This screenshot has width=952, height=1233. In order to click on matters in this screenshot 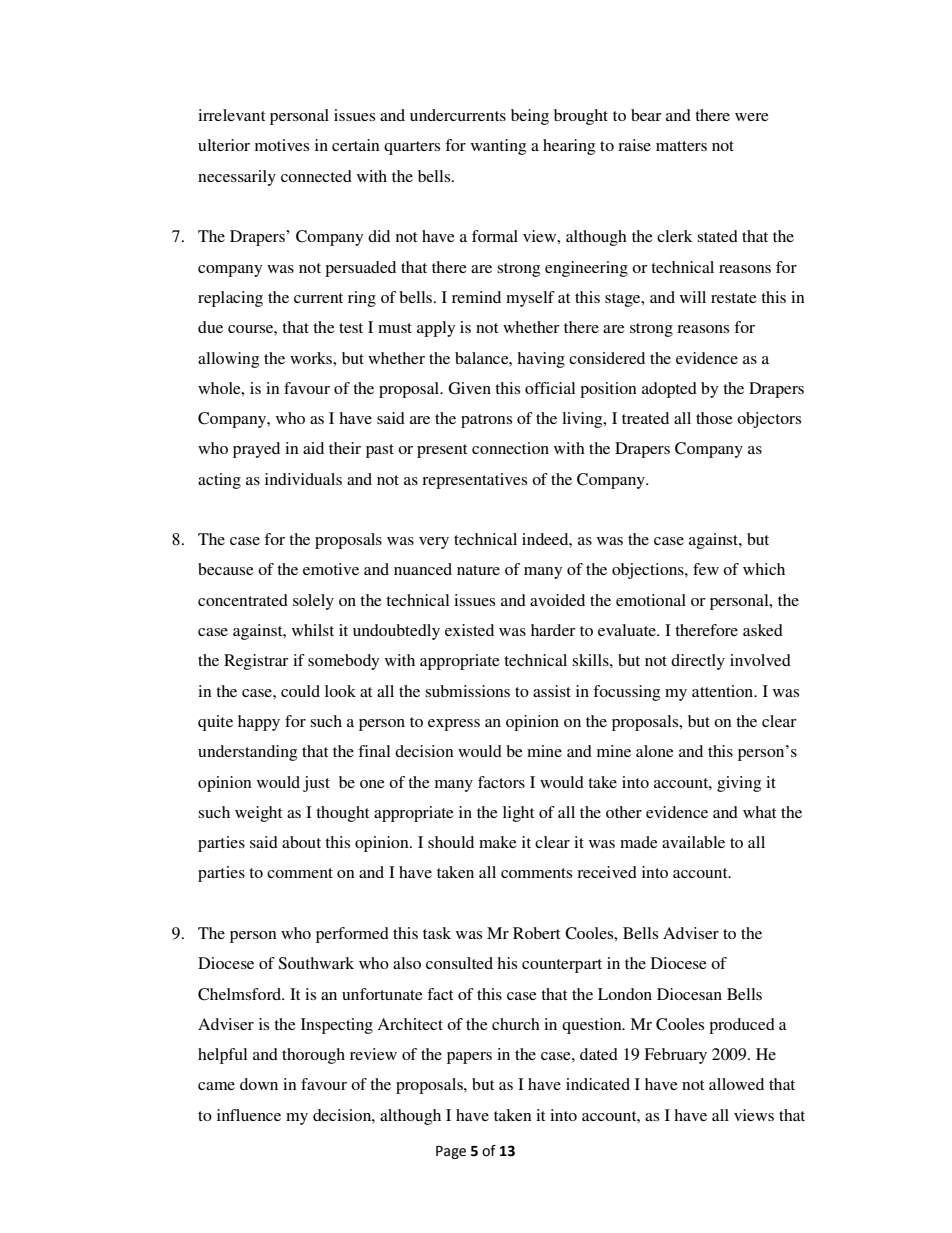, I will do `click(681, 146)`.
